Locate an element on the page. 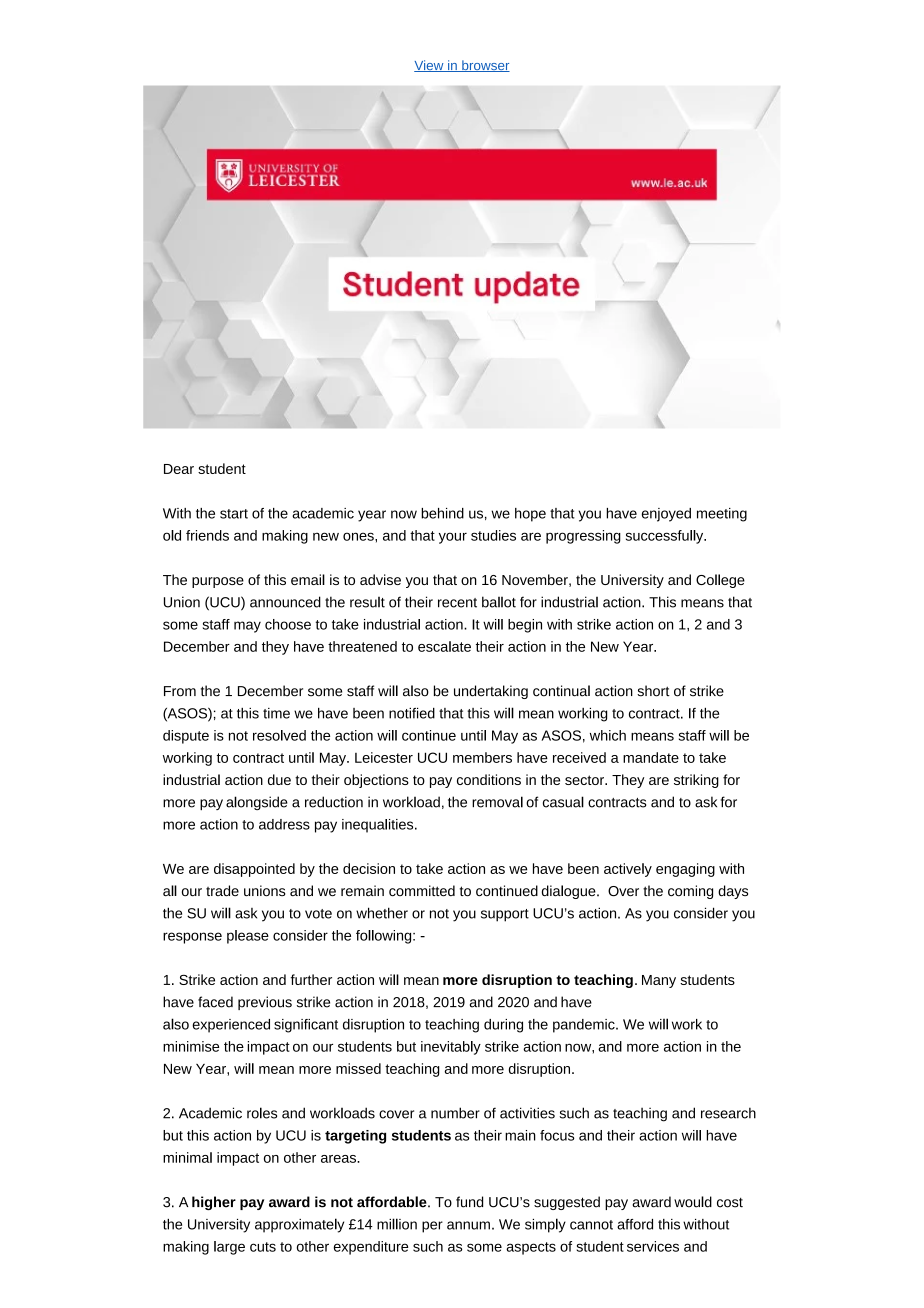 The width and height of the image is (924, 1308). choose is located at coordinates (288, 624).
